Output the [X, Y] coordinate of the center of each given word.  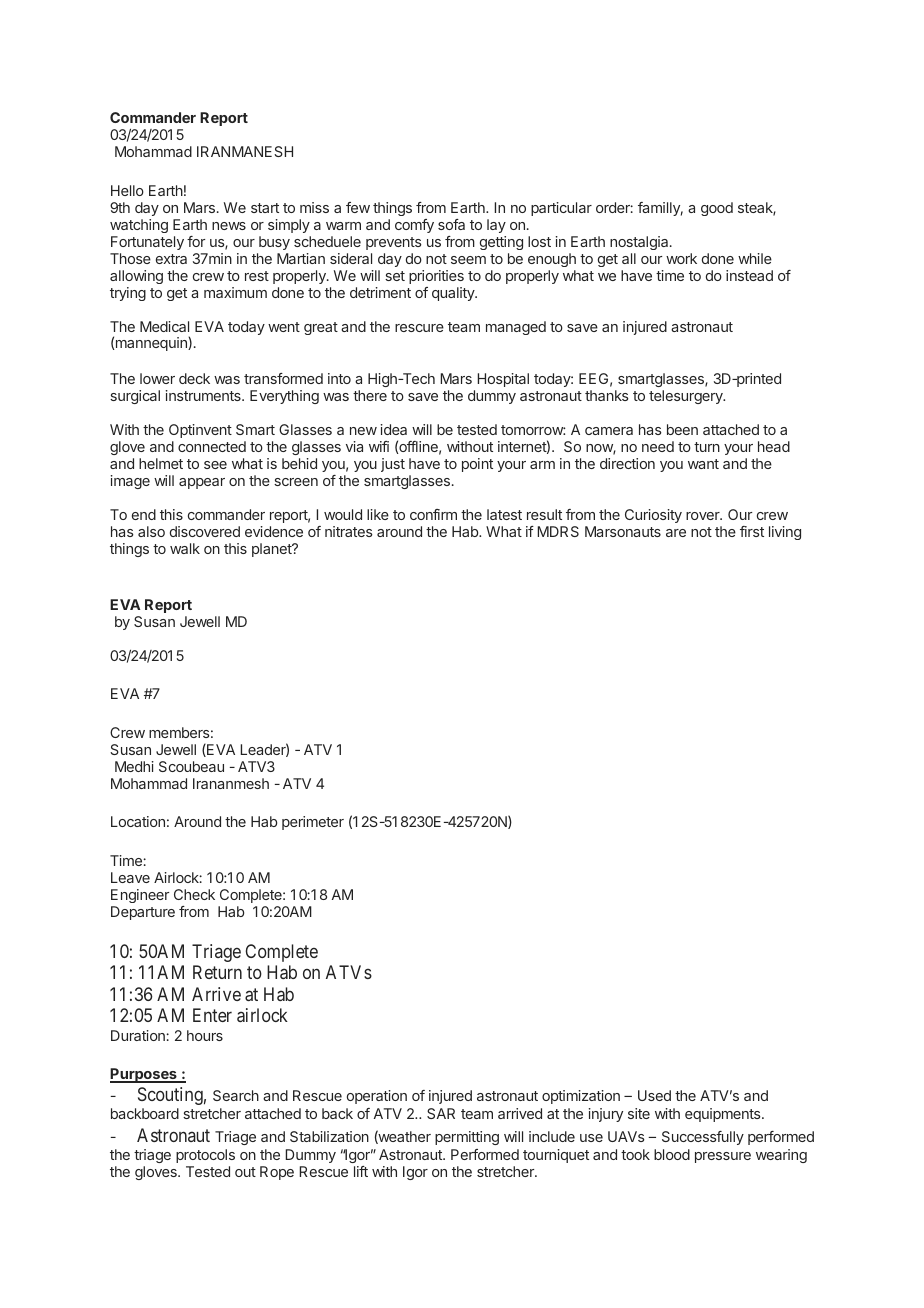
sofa [451, 224]
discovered [205, 531]
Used [654, 1095]
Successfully [703, 1138]
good [717, 209]
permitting [467, 1138]
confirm [433, 514]
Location [138, 821]
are [676, 533]
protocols [205, 1156]
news [229, 226]
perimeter [313, 823]
